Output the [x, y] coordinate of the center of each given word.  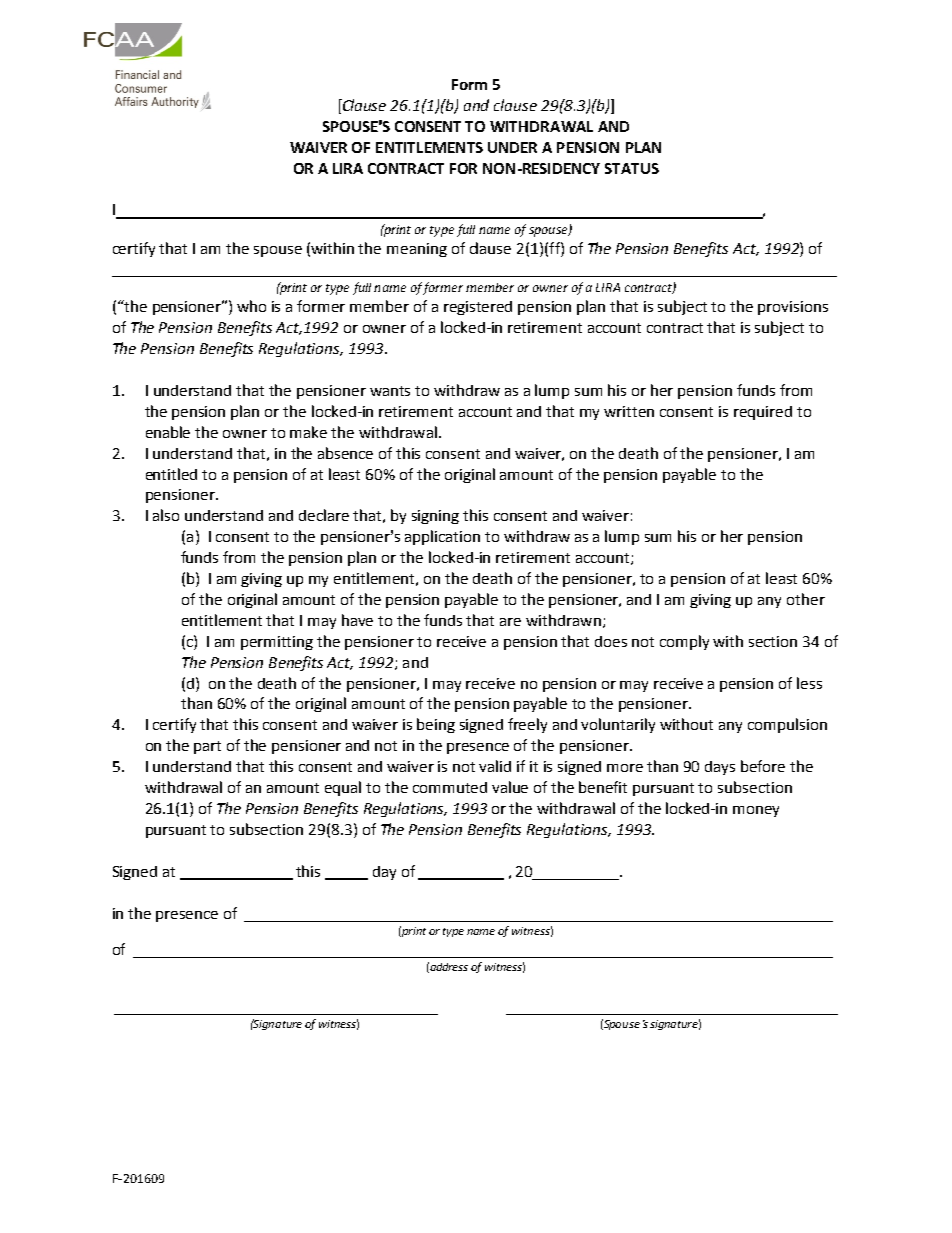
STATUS [632, 168]
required [763, 413]
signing [435, 517]
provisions [793, 308]
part [207, 747]
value [510, 787]
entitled [171, 474]
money [756, 811]
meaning [417, 250]
